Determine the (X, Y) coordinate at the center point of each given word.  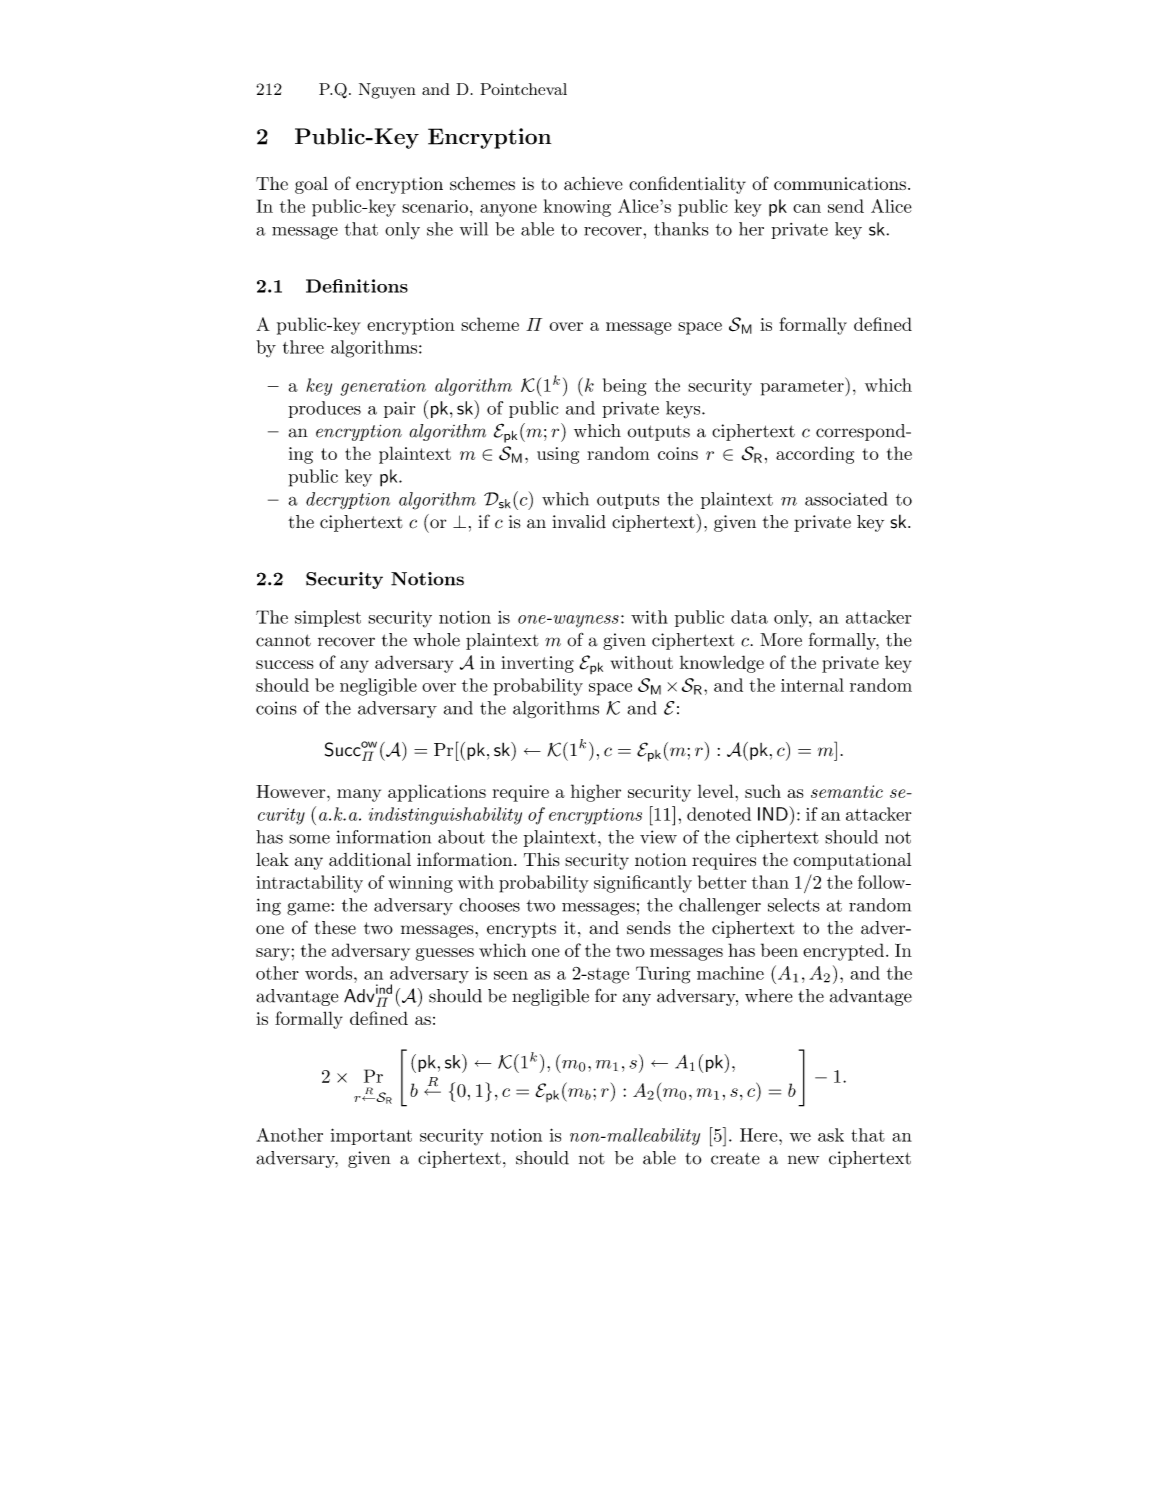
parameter (803, 388)
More (781, 640)
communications (840, 183)
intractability (309, 884)
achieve (593, 183)
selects (794, 905)
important (371, 1136)
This (542, 859)
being (624, 387)
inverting (537, 664)
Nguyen (387, 91)
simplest (328, 618)
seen (511, 975)
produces (324, 409)
